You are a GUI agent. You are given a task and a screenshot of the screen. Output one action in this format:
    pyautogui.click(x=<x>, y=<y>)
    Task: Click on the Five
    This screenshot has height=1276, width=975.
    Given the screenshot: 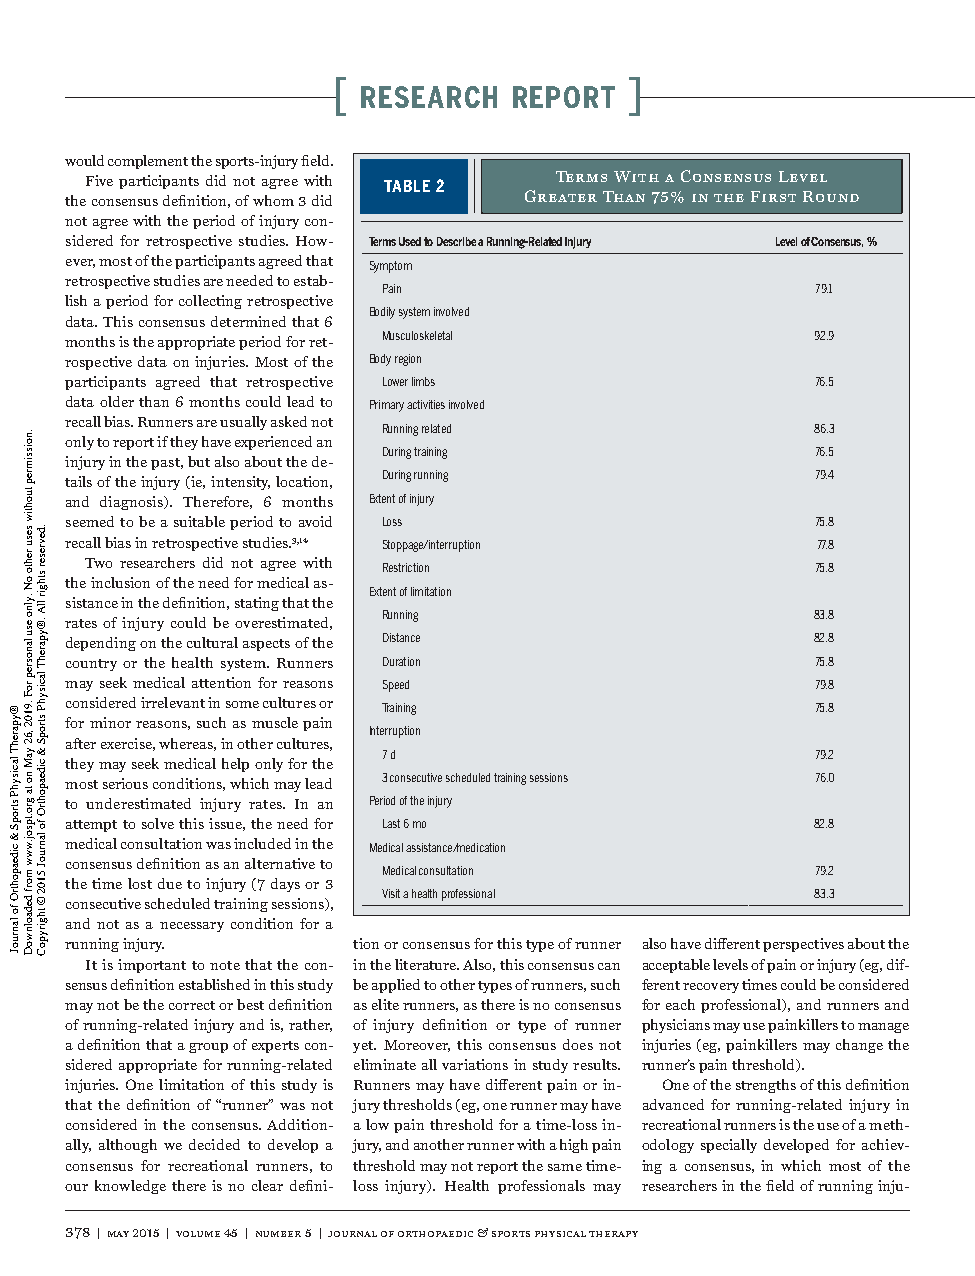 What is the action you would take?
    pyautogui.click(x=99, y=180)
